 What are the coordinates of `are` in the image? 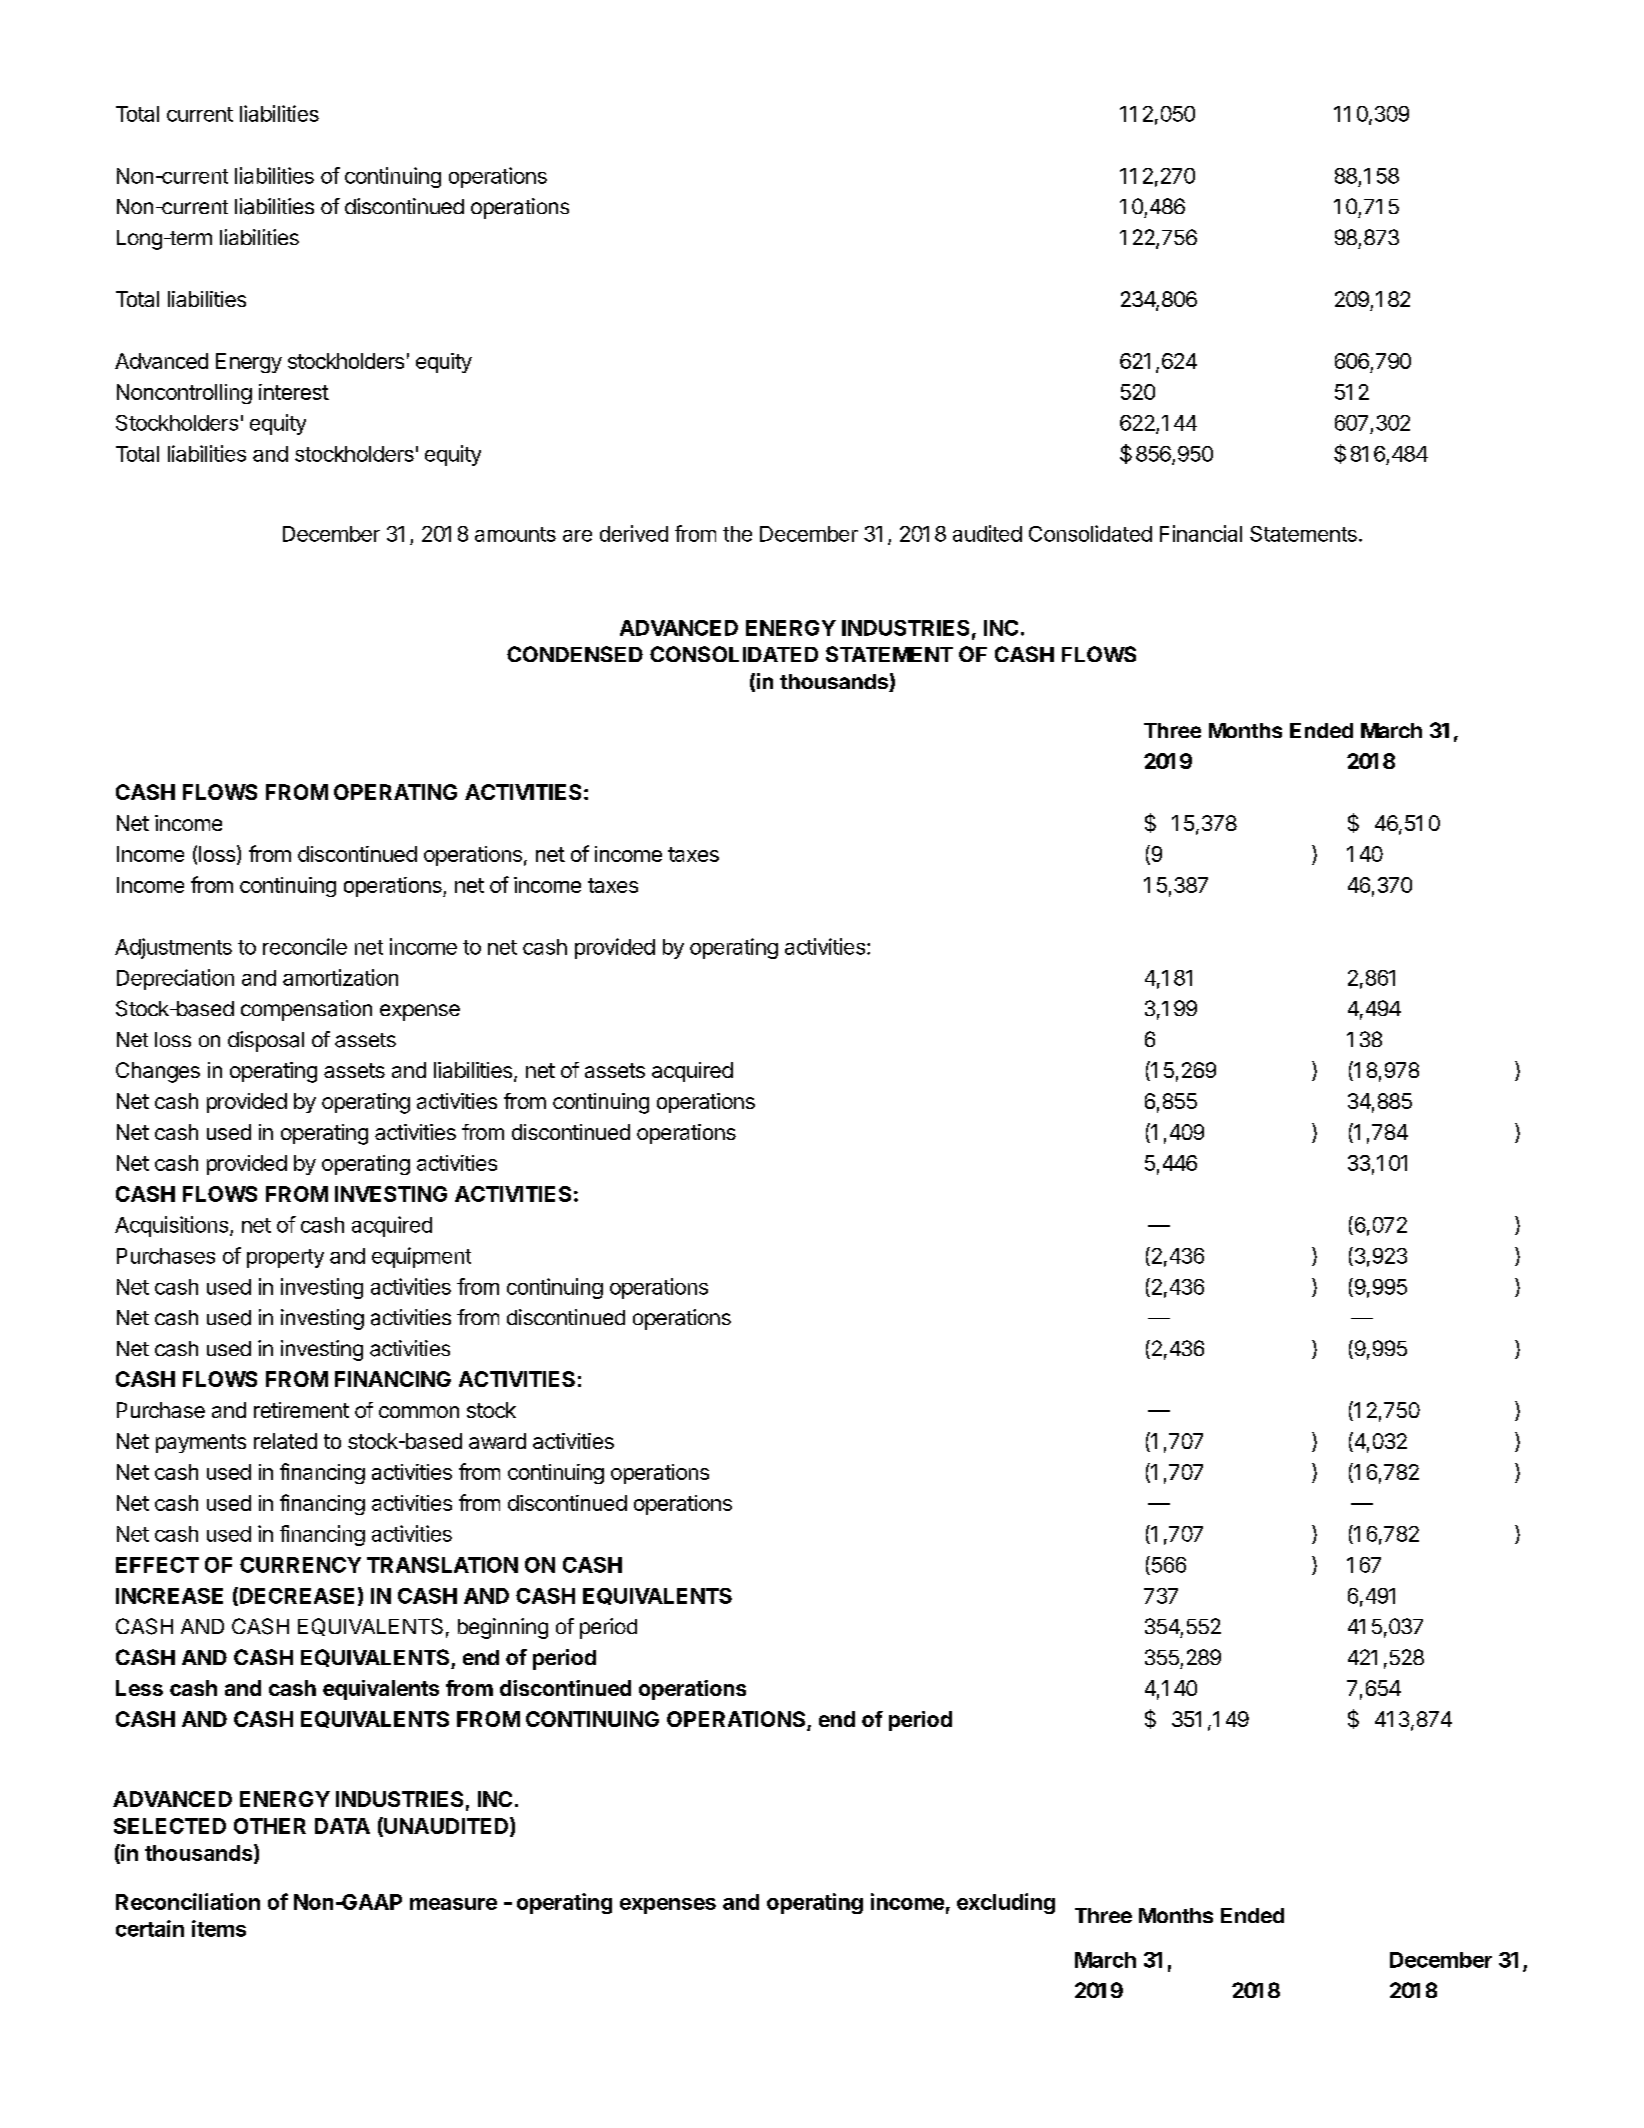 It's located at (577, 536).
